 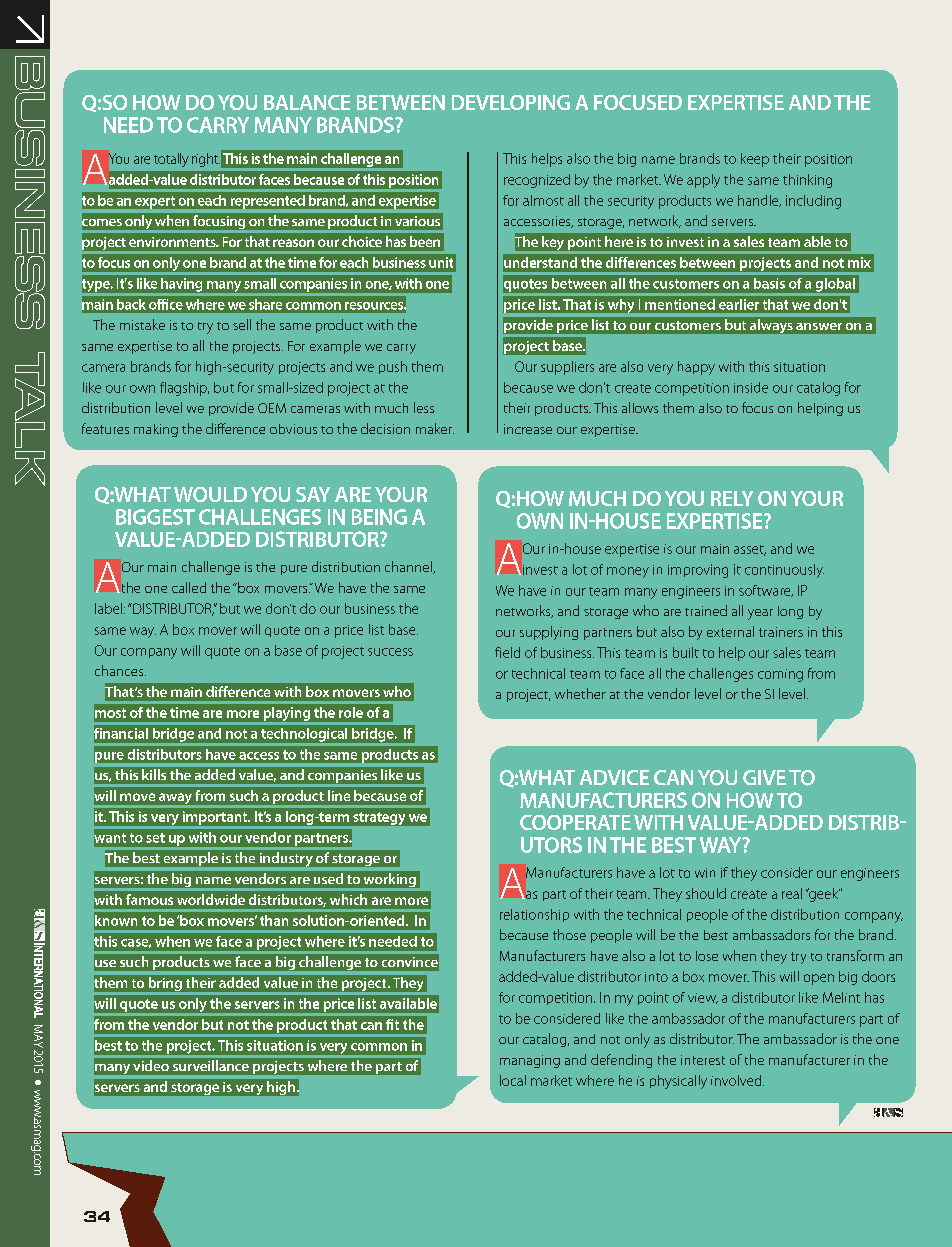 I want to click on away, so click(x=175, y=800).
